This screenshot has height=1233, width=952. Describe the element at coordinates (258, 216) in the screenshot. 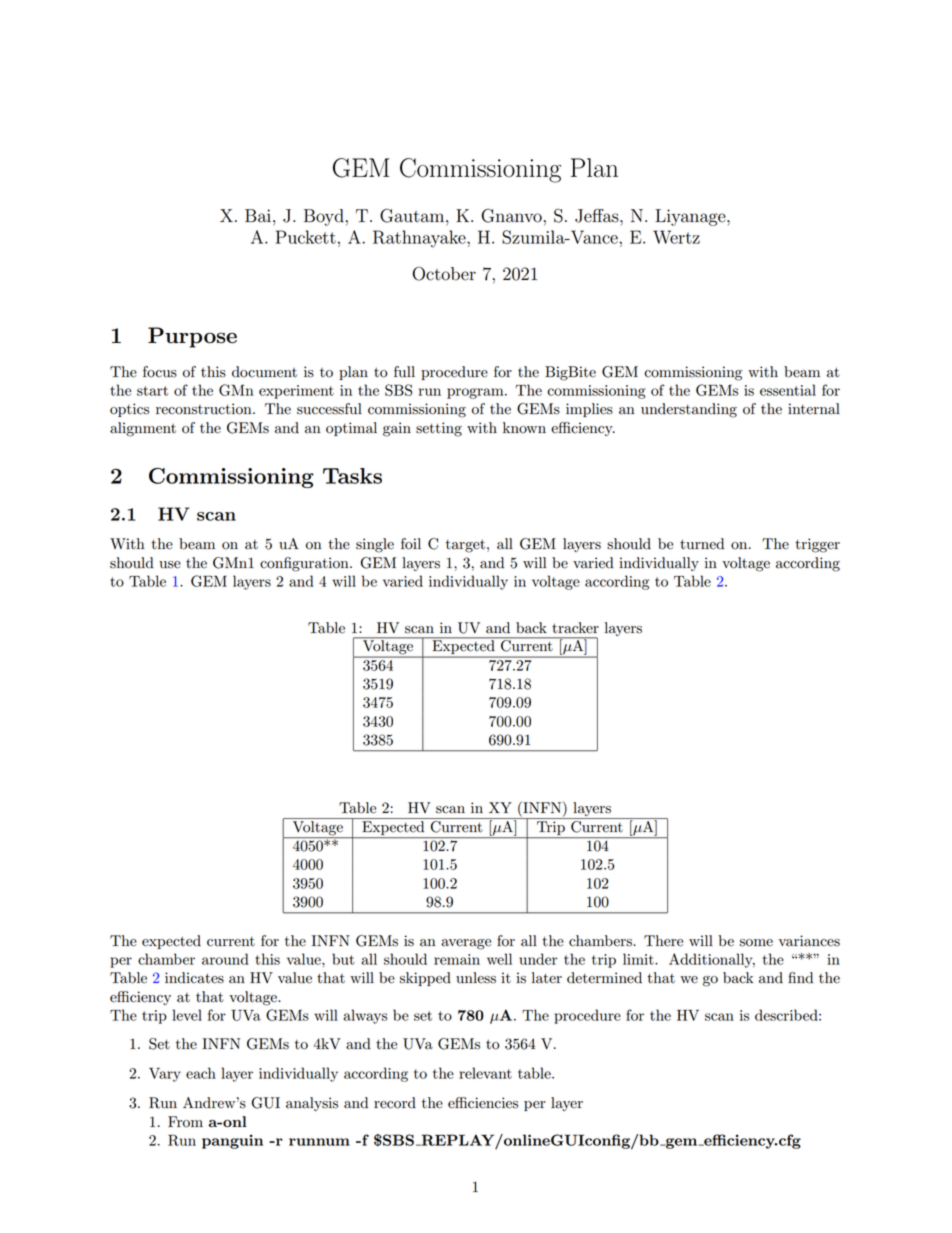

I see `Bai` at that location.
